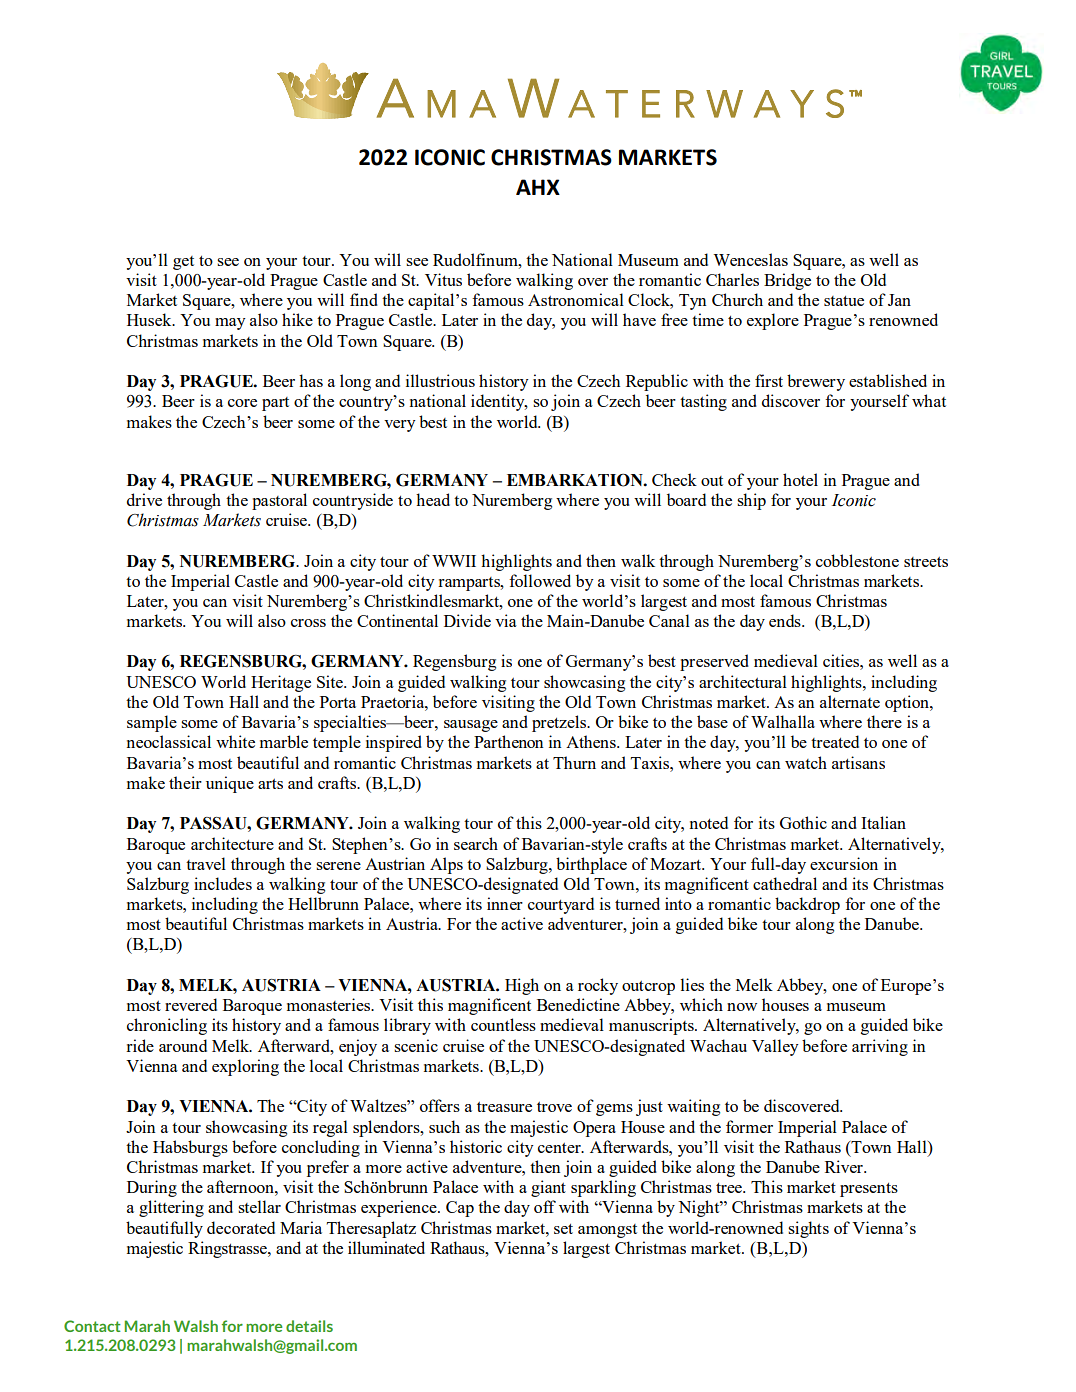 This page has width=1076, height=1392. What do you see at coordinates (144, 499) in the page?
I see `drive` at bounding box center [144, 499].
